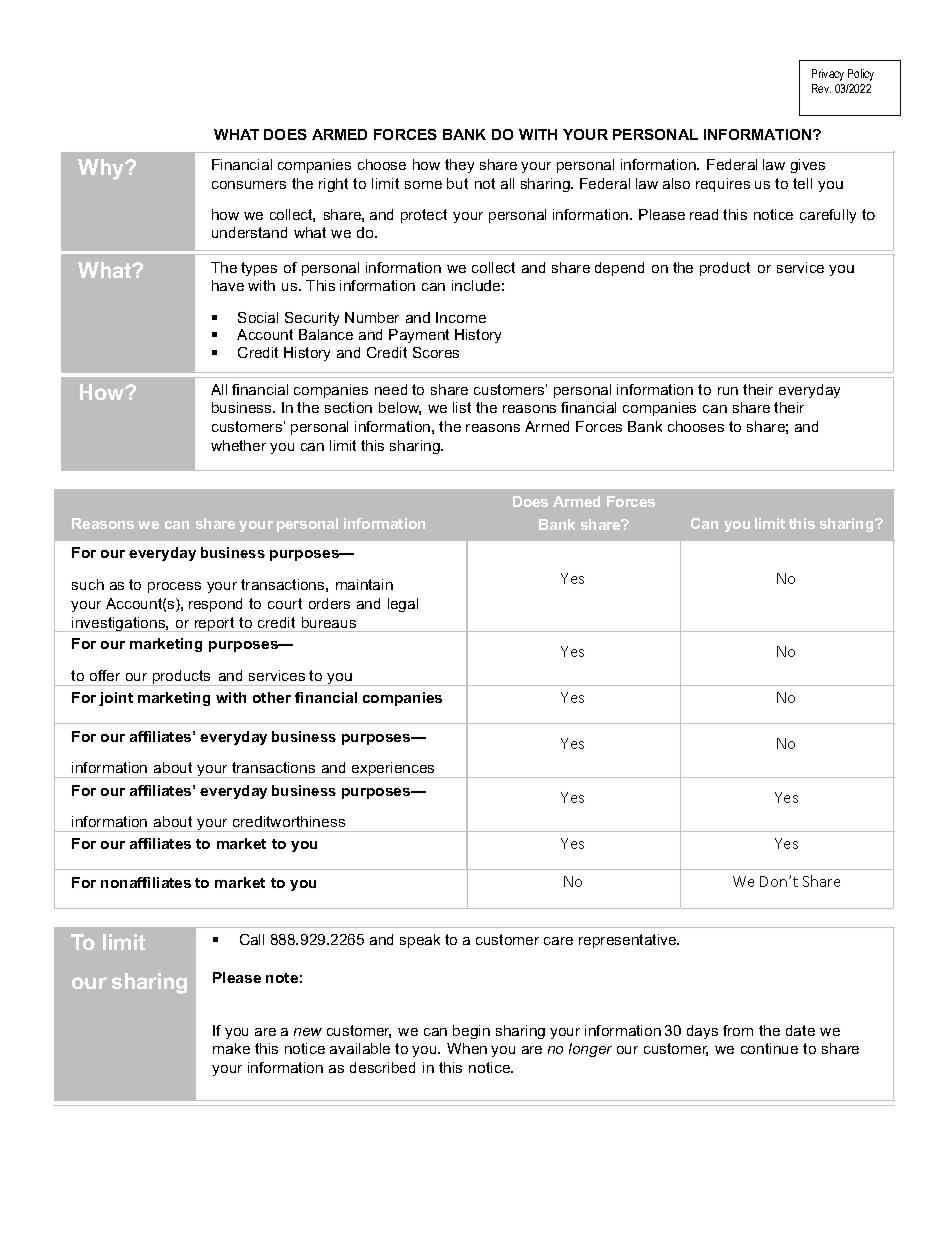 The width and height of the page is (952, 1233). Describe the element at coordinates (821, 88) in the page. I see `Rev` at that location.
